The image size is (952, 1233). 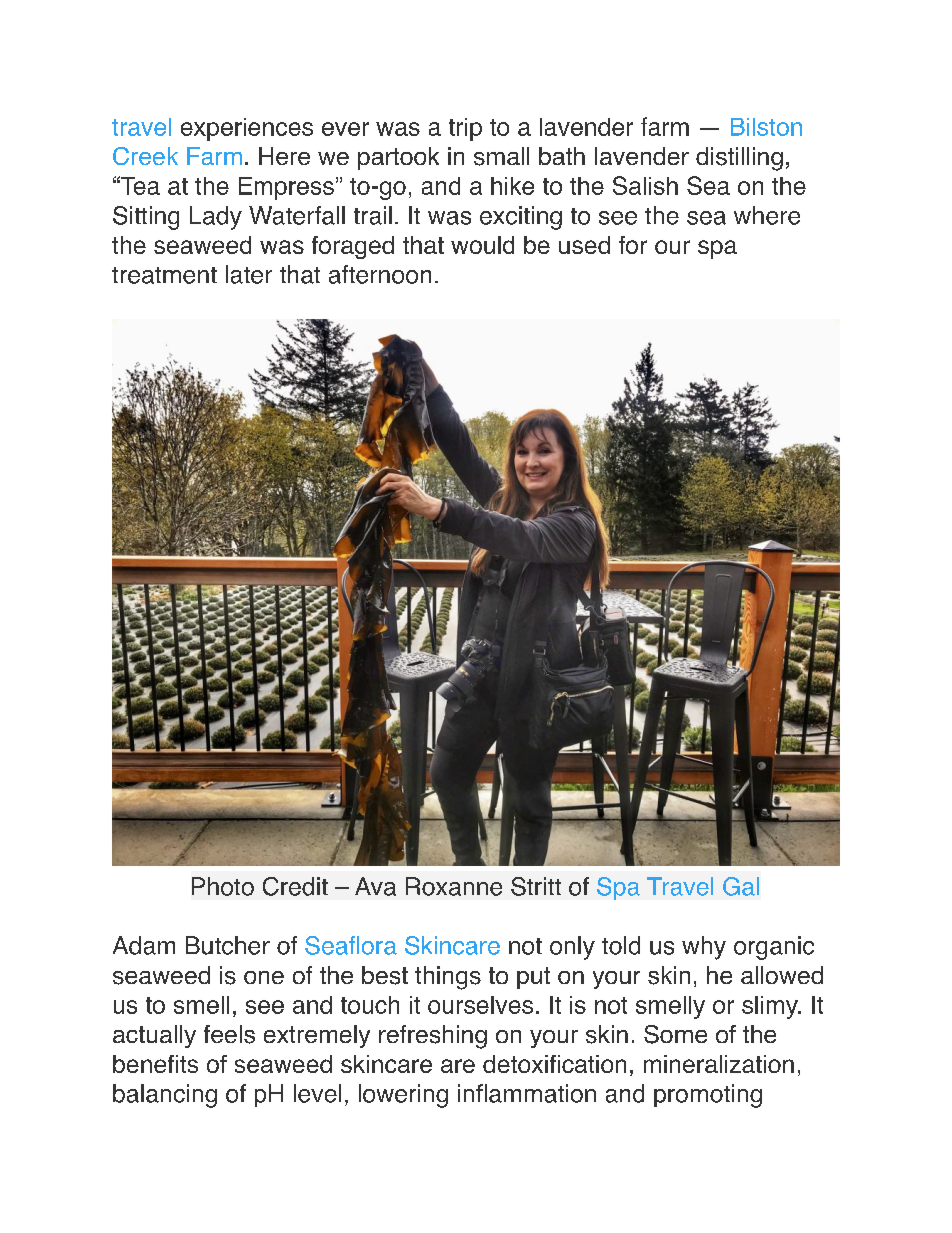 What do you see at coordinates (465, 129) in the screenshot?
I see `trip` at bounding box center [465, 129].
